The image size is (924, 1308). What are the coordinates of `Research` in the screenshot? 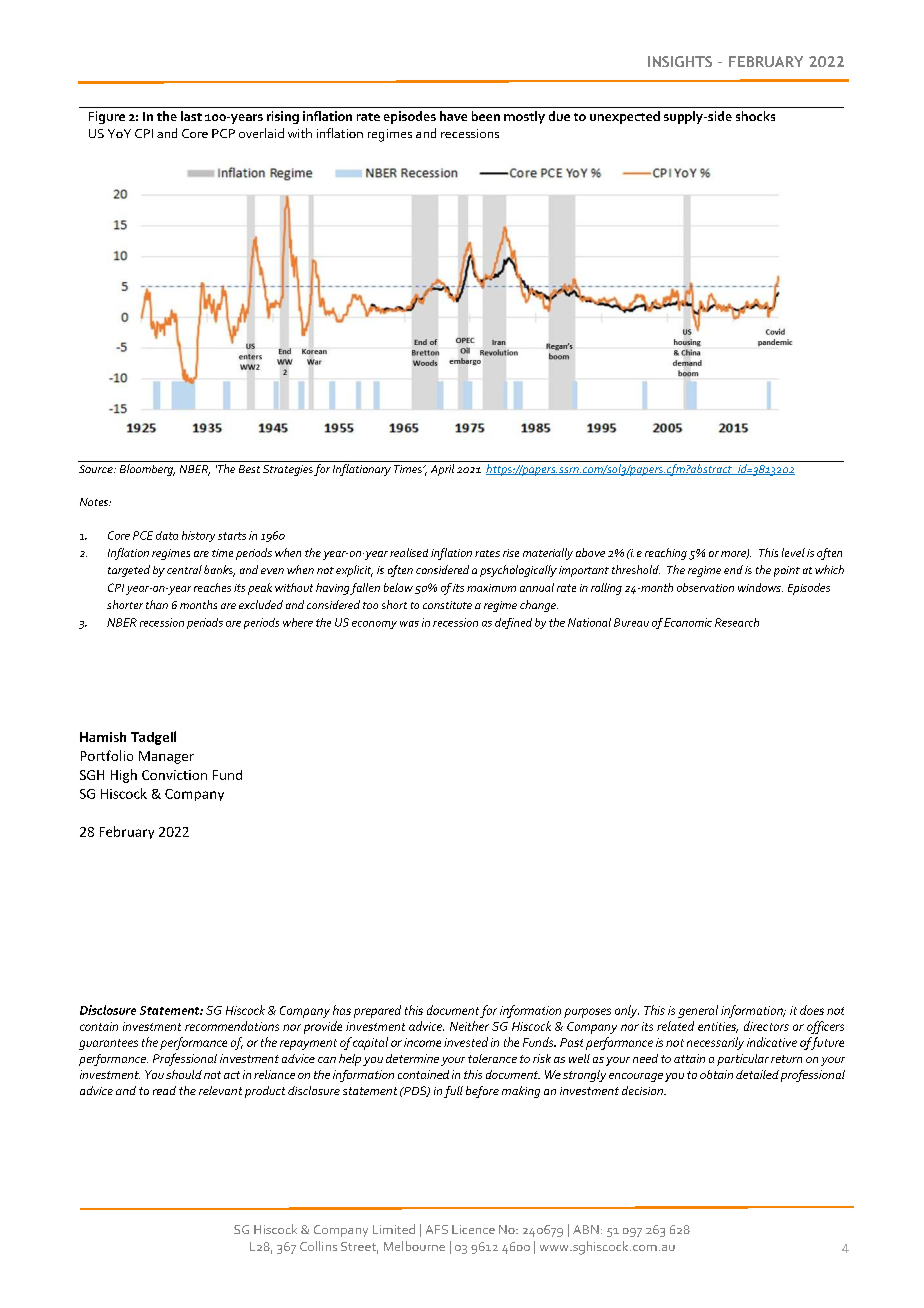 It's located at (737, 622).
